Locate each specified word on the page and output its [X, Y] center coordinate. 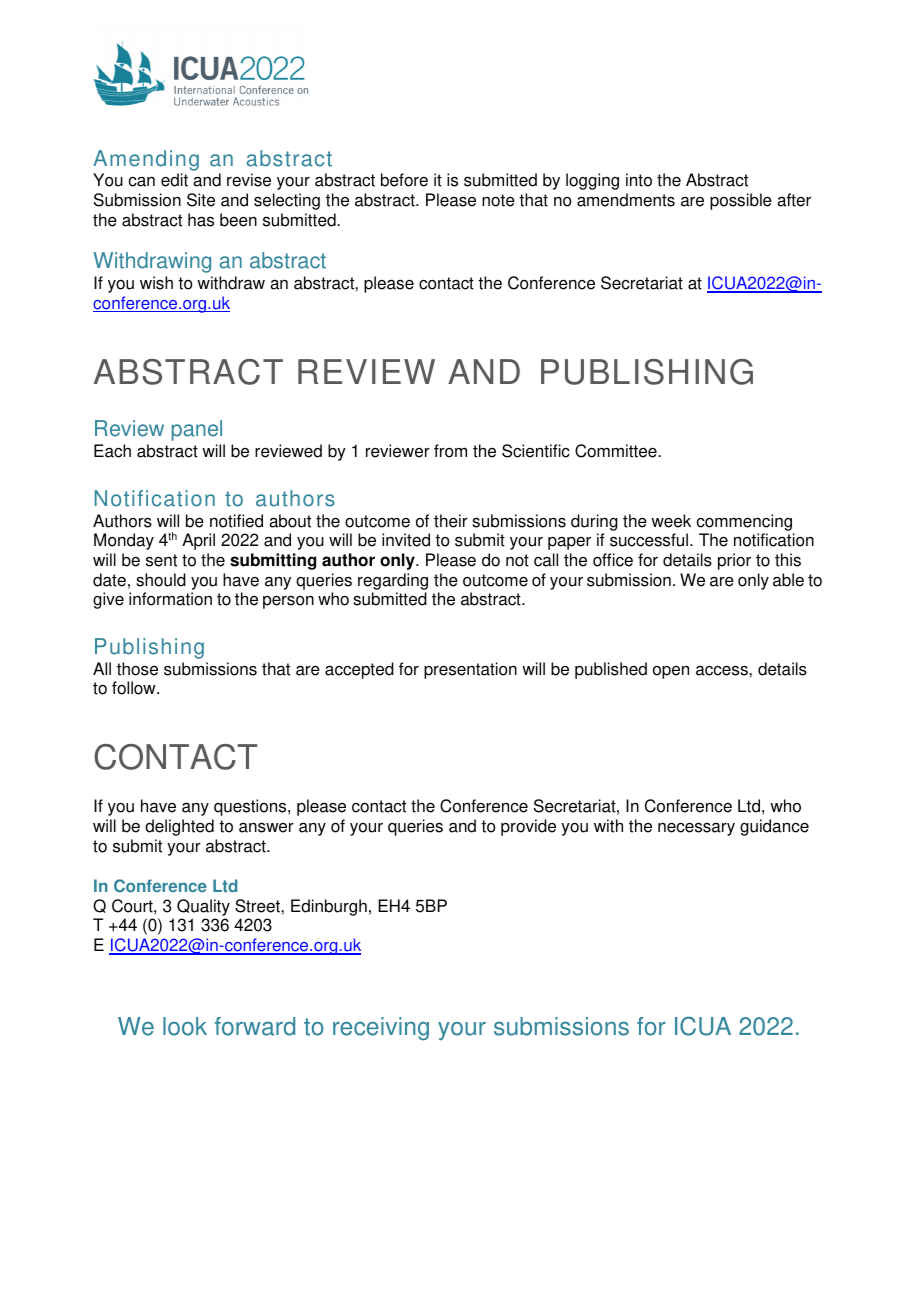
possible [741, 201]
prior [734, 561]
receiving [381, 1029]
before [404, 180]
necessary [696, 829]
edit [174, 180]
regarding [393, 581]
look [185, 1026]
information [170, 599]
